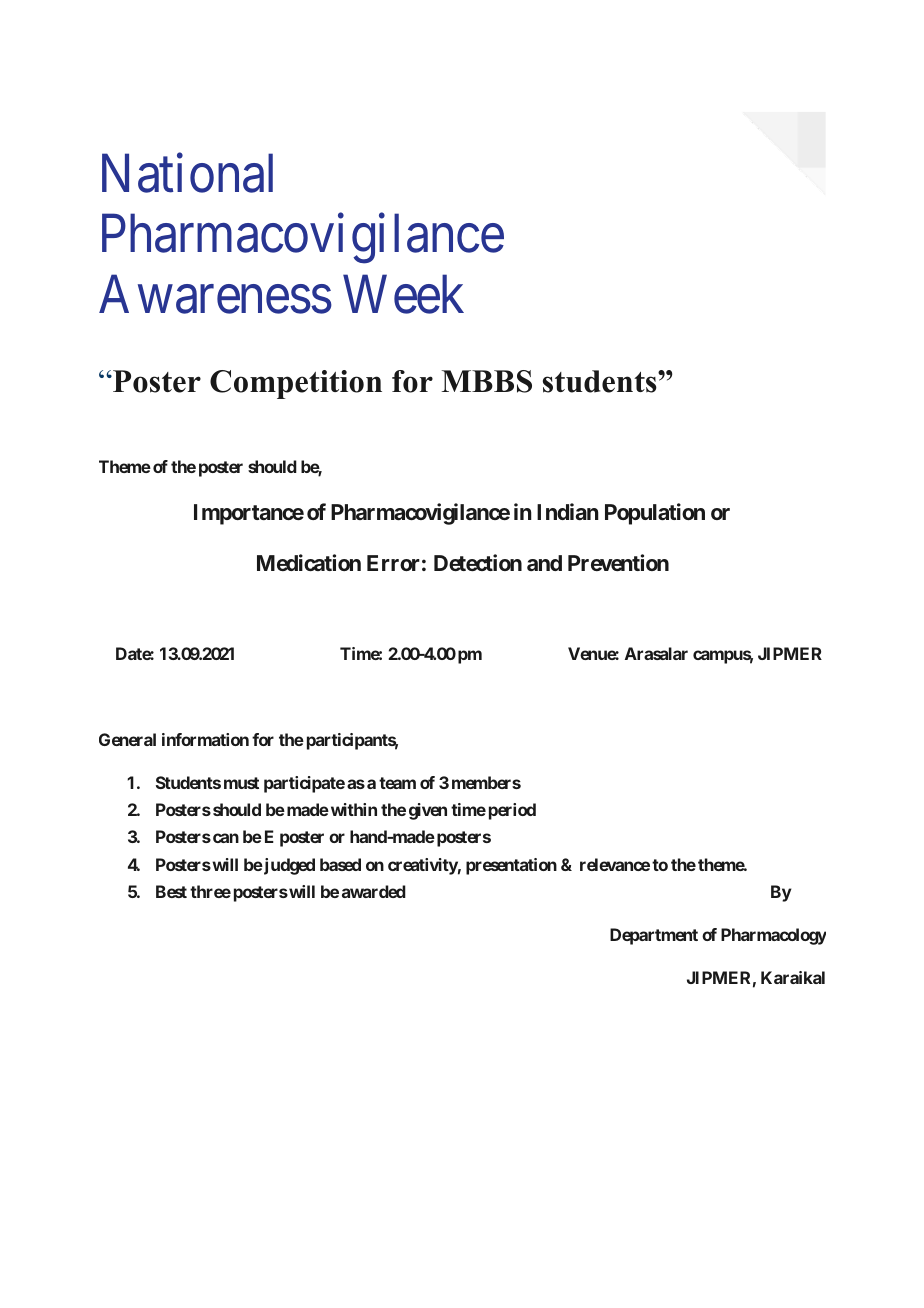  I want to click on Medication, so click(309, 562).
